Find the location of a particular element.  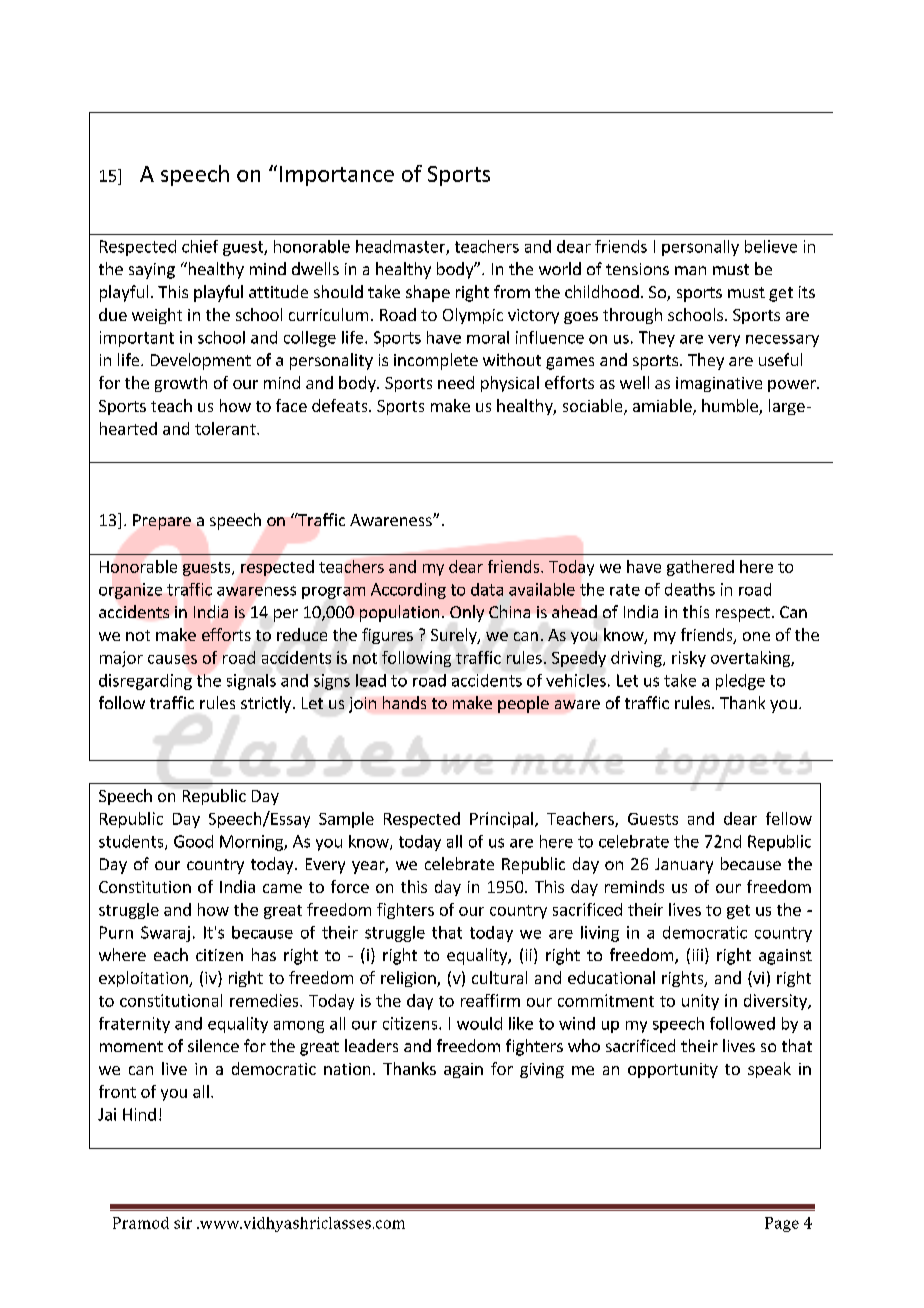

data is located at coordinates (487, 589).
